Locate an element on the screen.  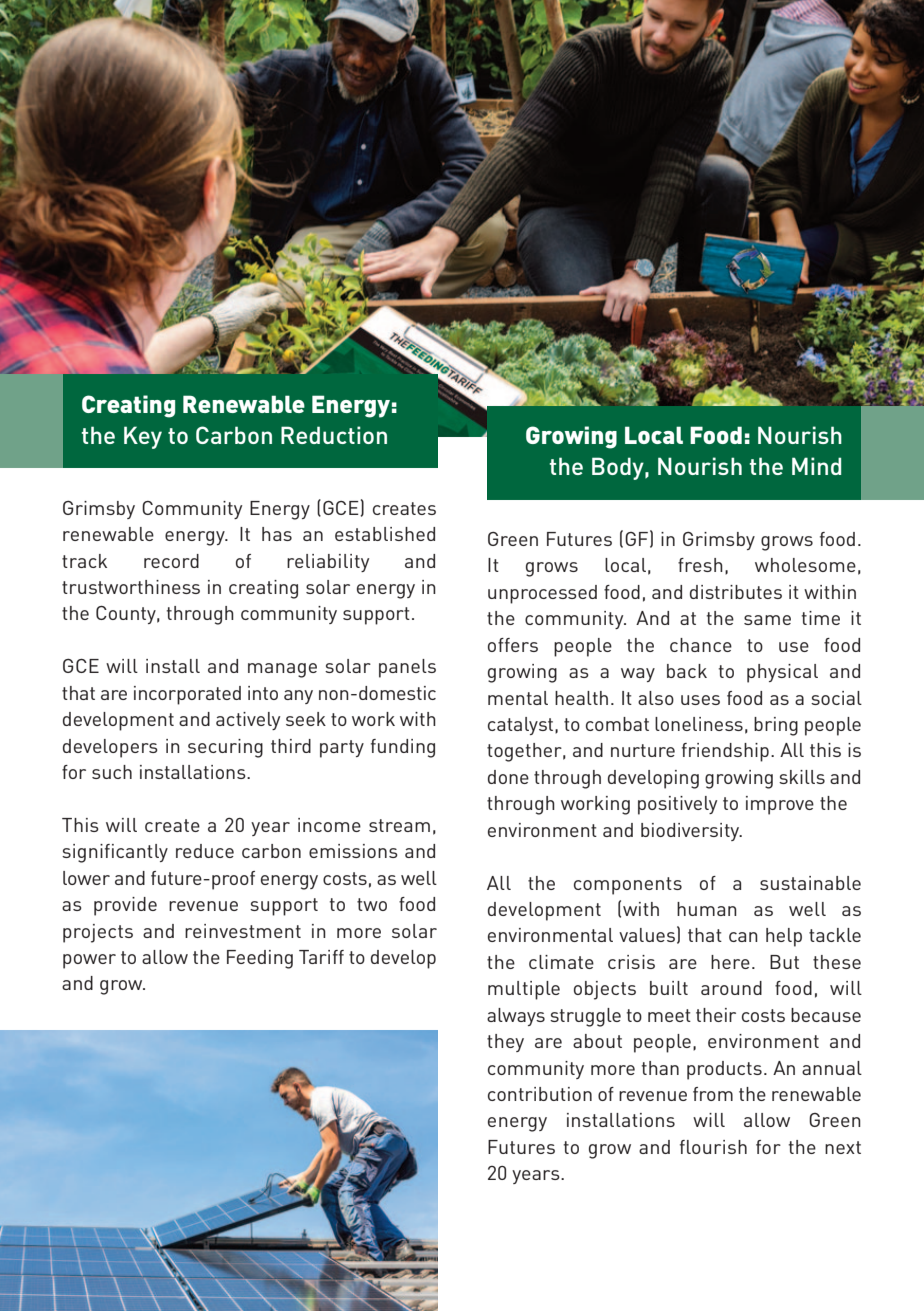
contribution is located at coordinates (540, 1094).
